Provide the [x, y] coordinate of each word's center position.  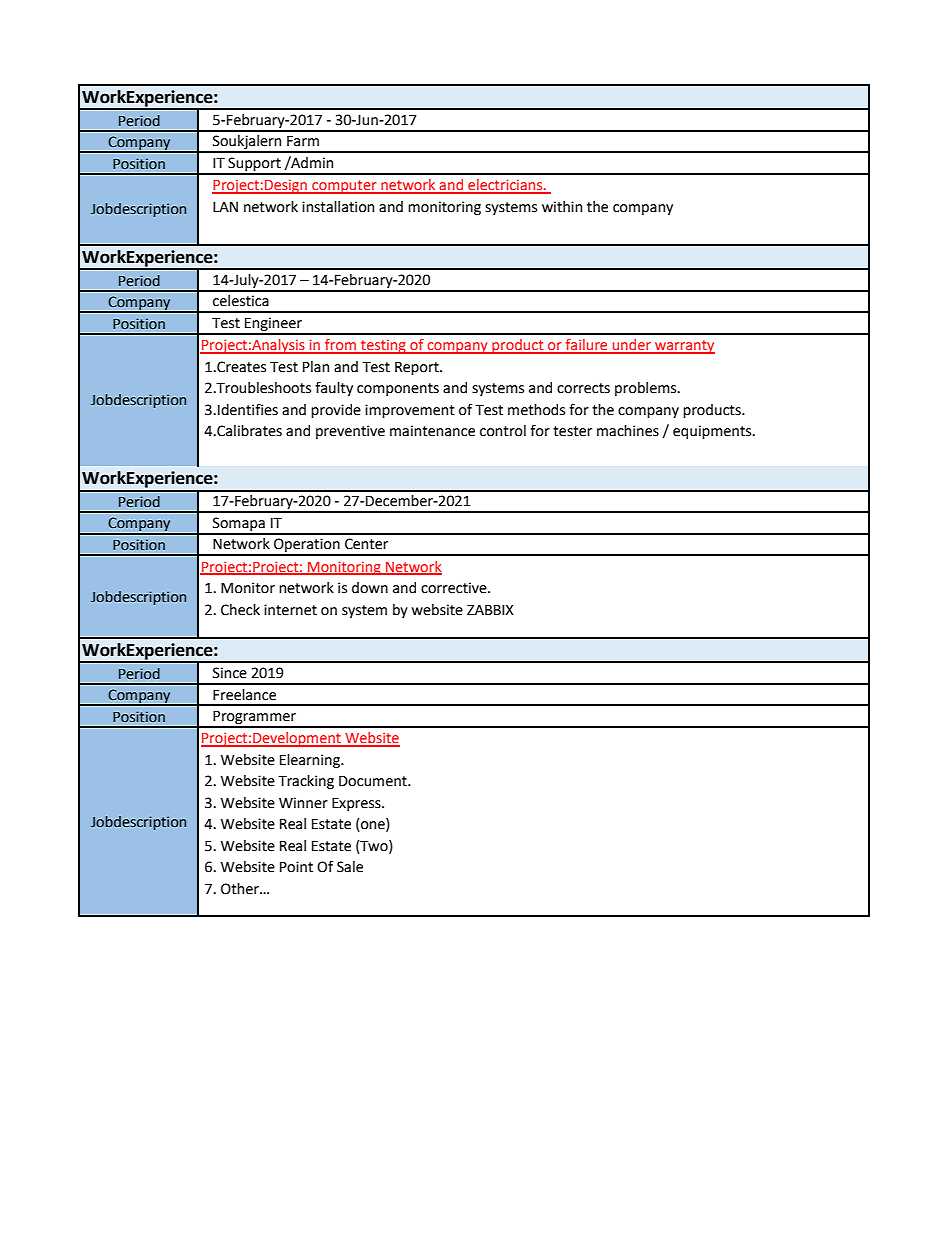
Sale [350, 867]
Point [296, 867]
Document [374, 781]
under [631, 346]
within [562, 207]
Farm [303, 141]
